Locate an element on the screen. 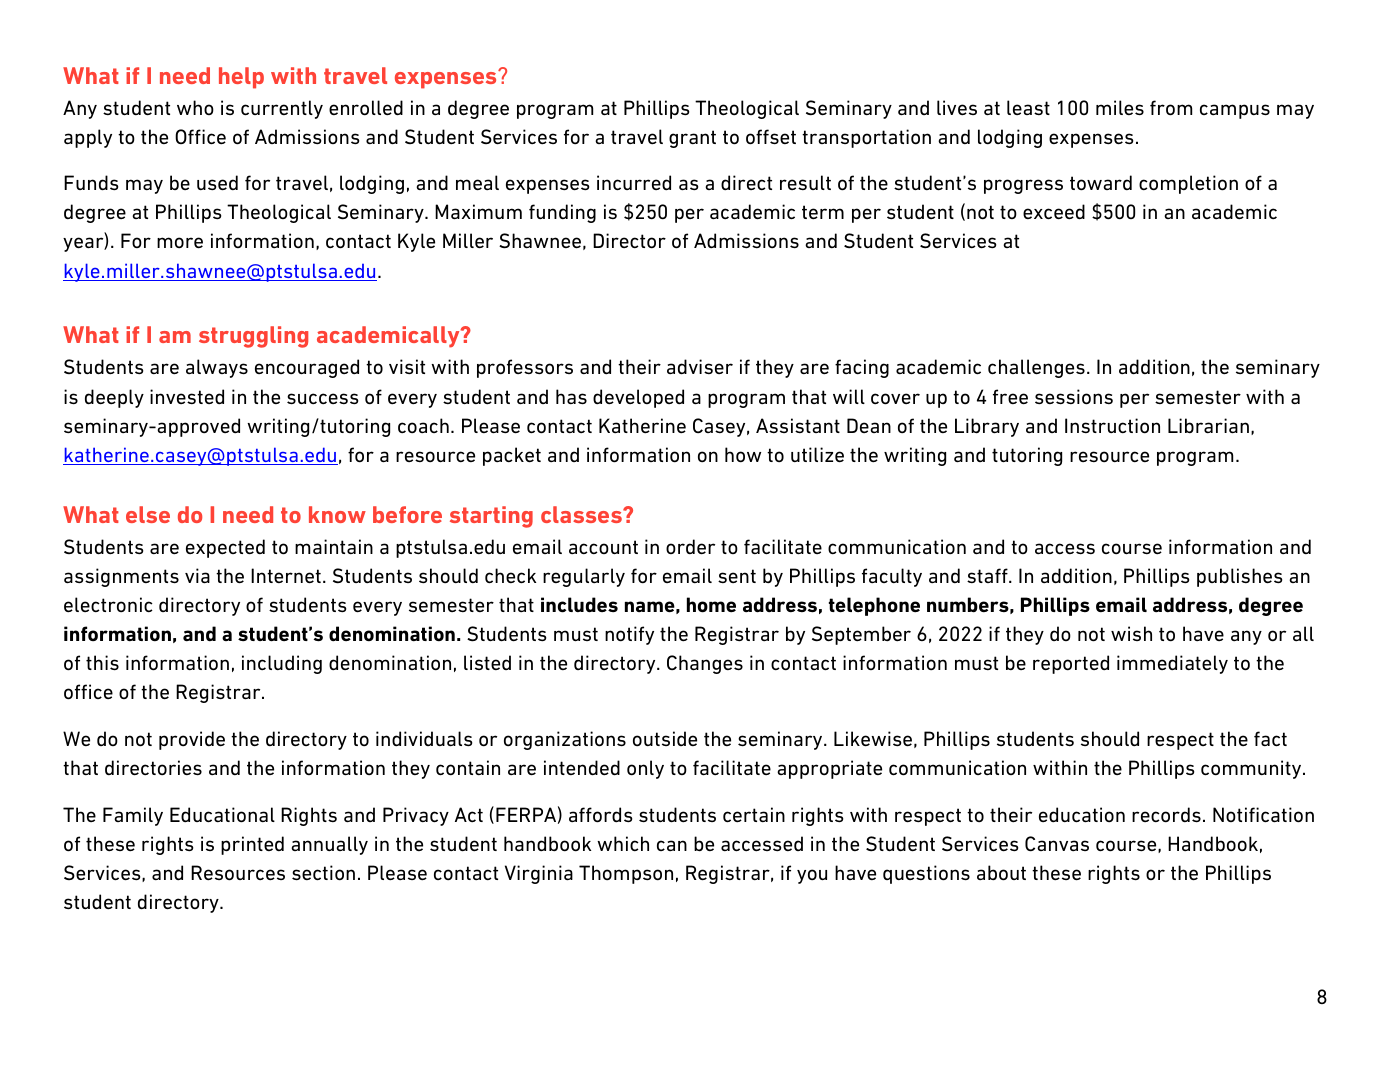 Image resolution: width=1391 pixels, height=1075 pixels. grant is located at coordinates (692, 139).
